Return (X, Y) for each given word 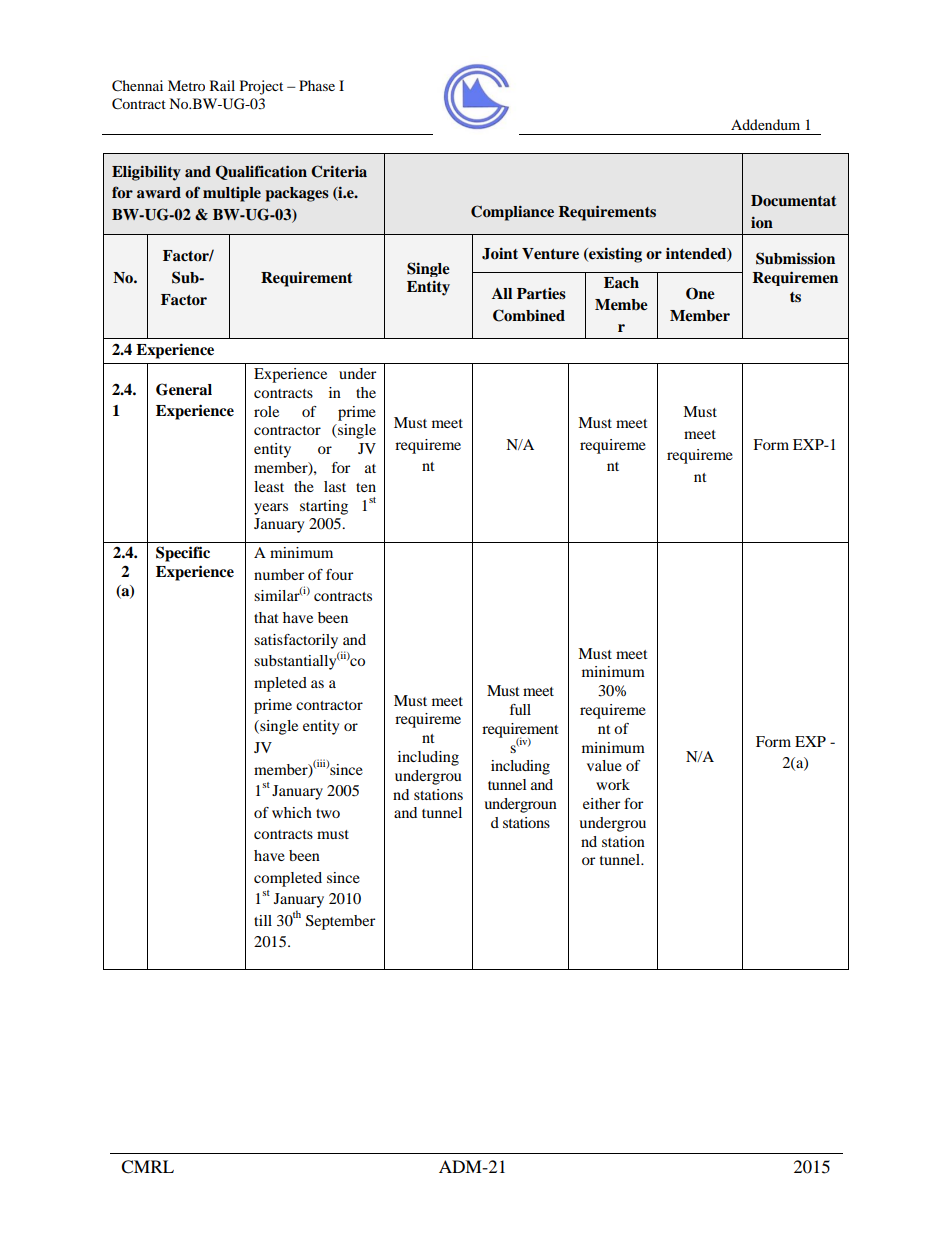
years (271, 509)
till (263, 920)
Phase (317, 85)
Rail (222, 85)
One (700, 293)
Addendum (765, 124)
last (335, 486)
